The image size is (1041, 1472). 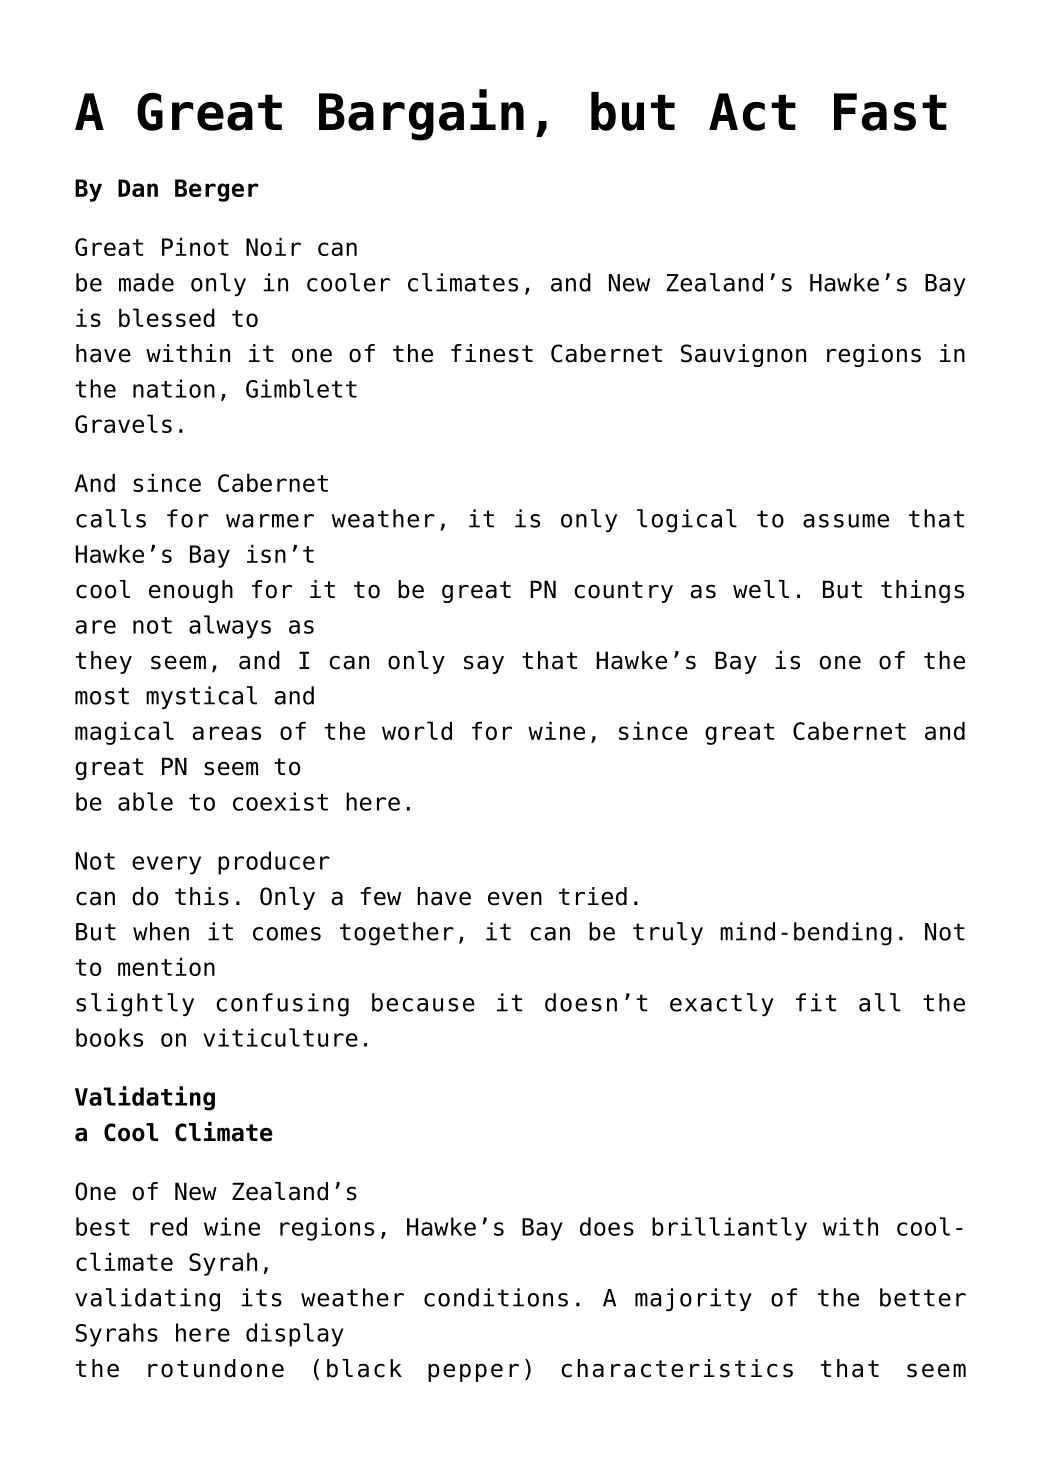 I want to click on when, so click(x=161, y=931).
